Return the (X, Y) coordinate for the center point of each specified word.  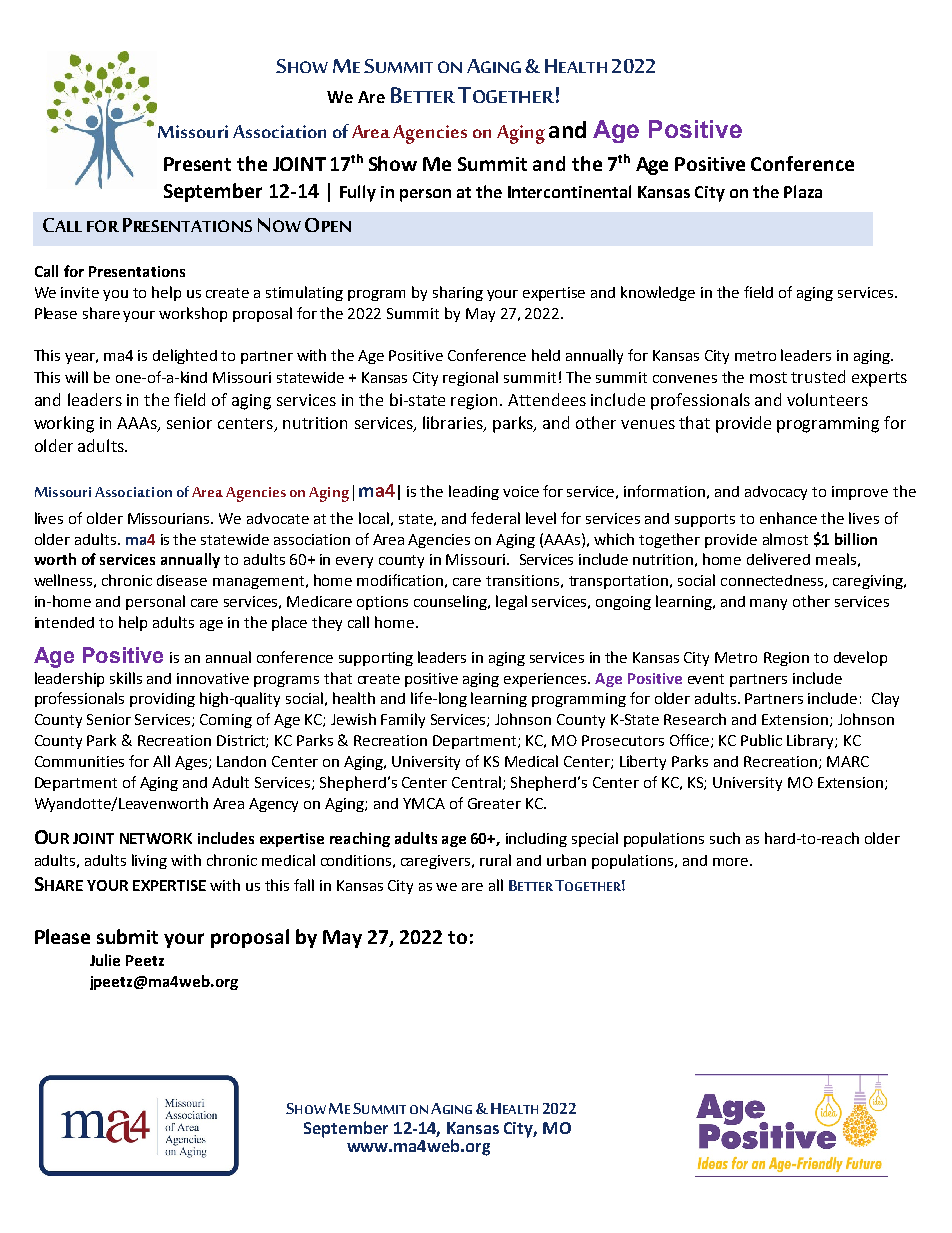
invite (80, 292)
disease (182, 580)
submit (127, 936)
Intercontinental (569, 191)
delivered (778, 559)
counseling (452, 602)
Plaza (803, 191)
